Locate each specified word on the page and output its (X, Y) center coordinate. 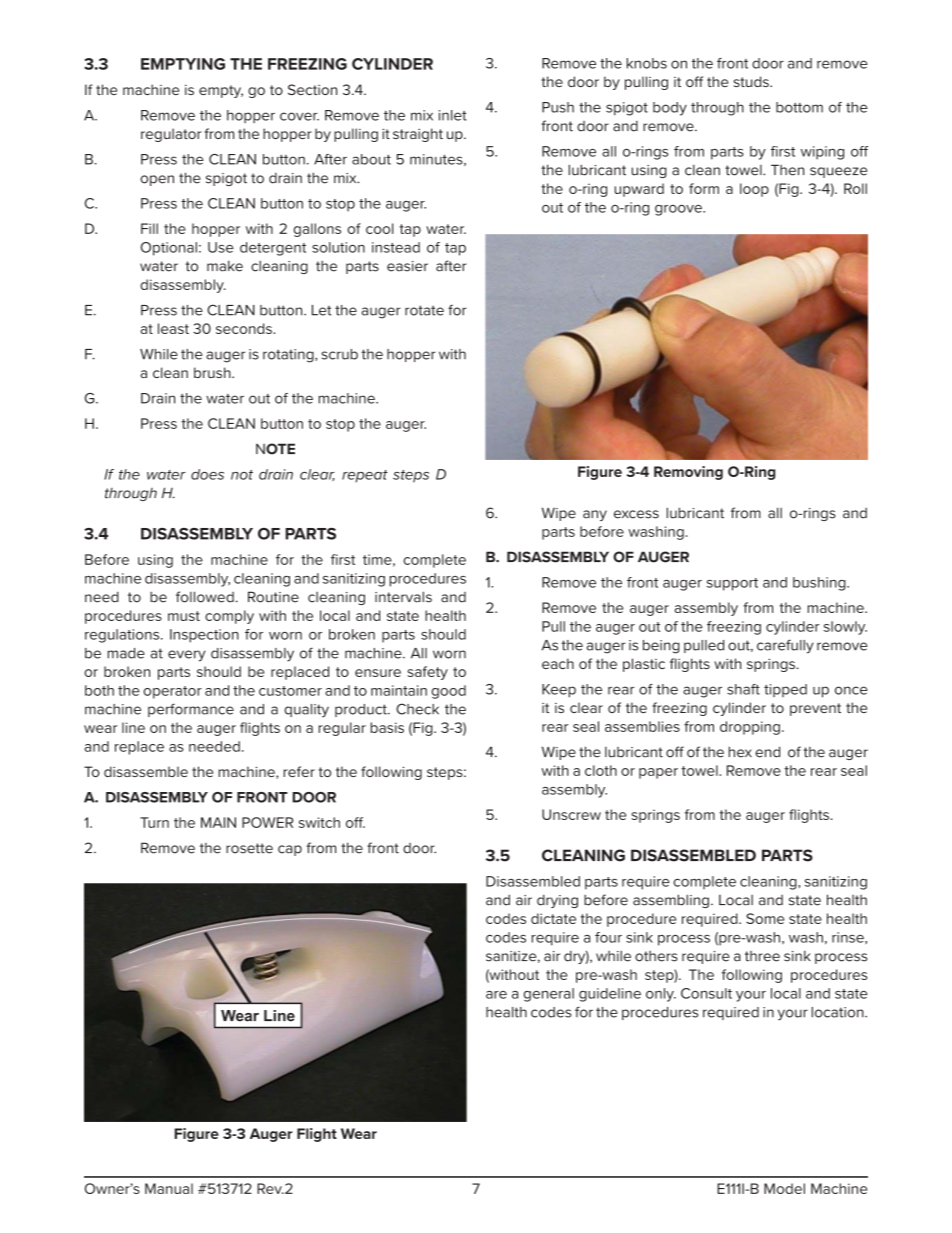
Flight (317, 1135)
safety (428, 673)
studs (752, 81)
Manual (169, 1188)
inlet (453, 115)
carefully (785, 646)
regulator (171, 135)
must (184, 616)
